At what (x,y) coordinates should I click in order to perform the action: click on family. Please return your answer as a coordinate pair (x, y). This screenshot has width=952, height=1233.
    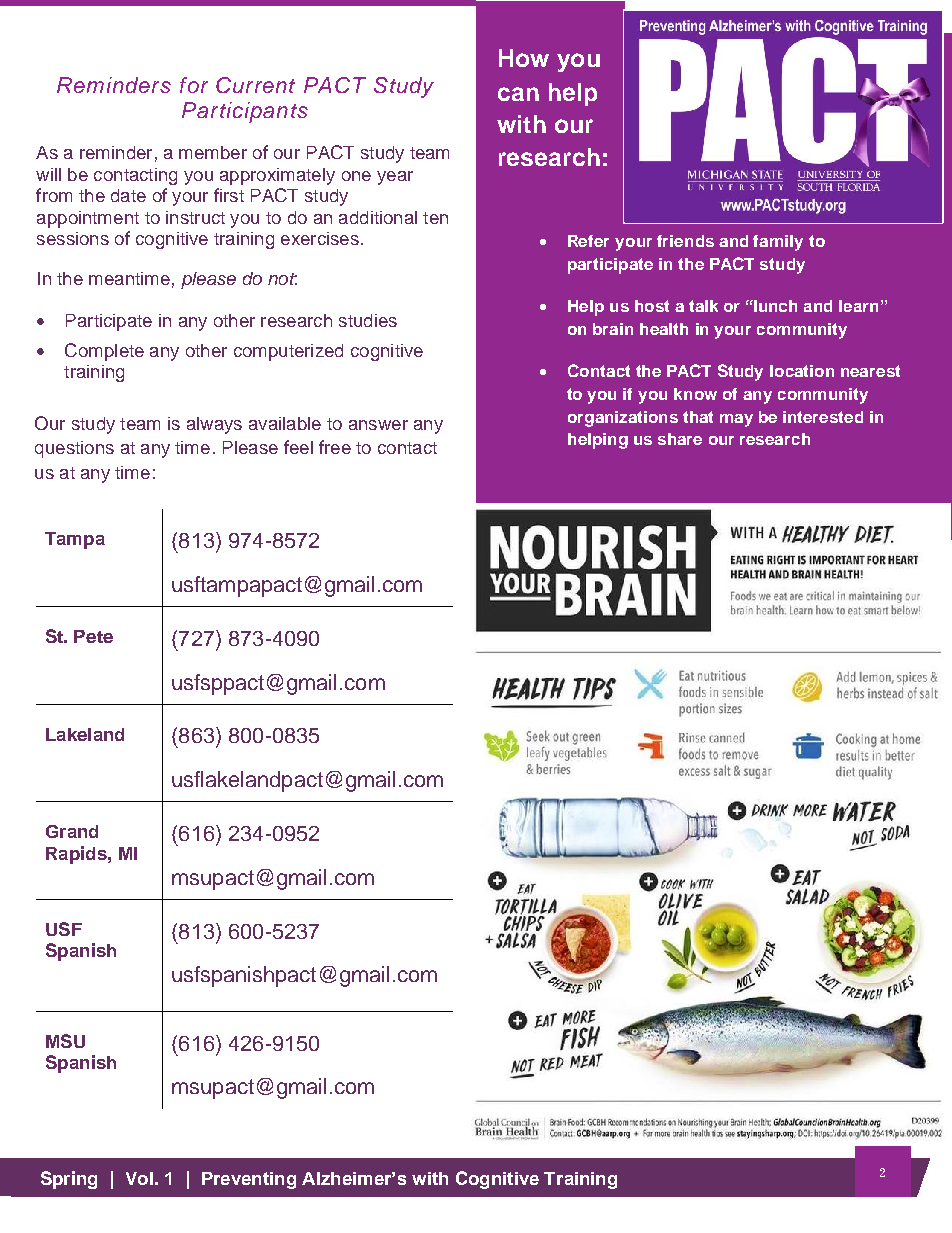
    Looking at the image, I should click on (778, 243).
